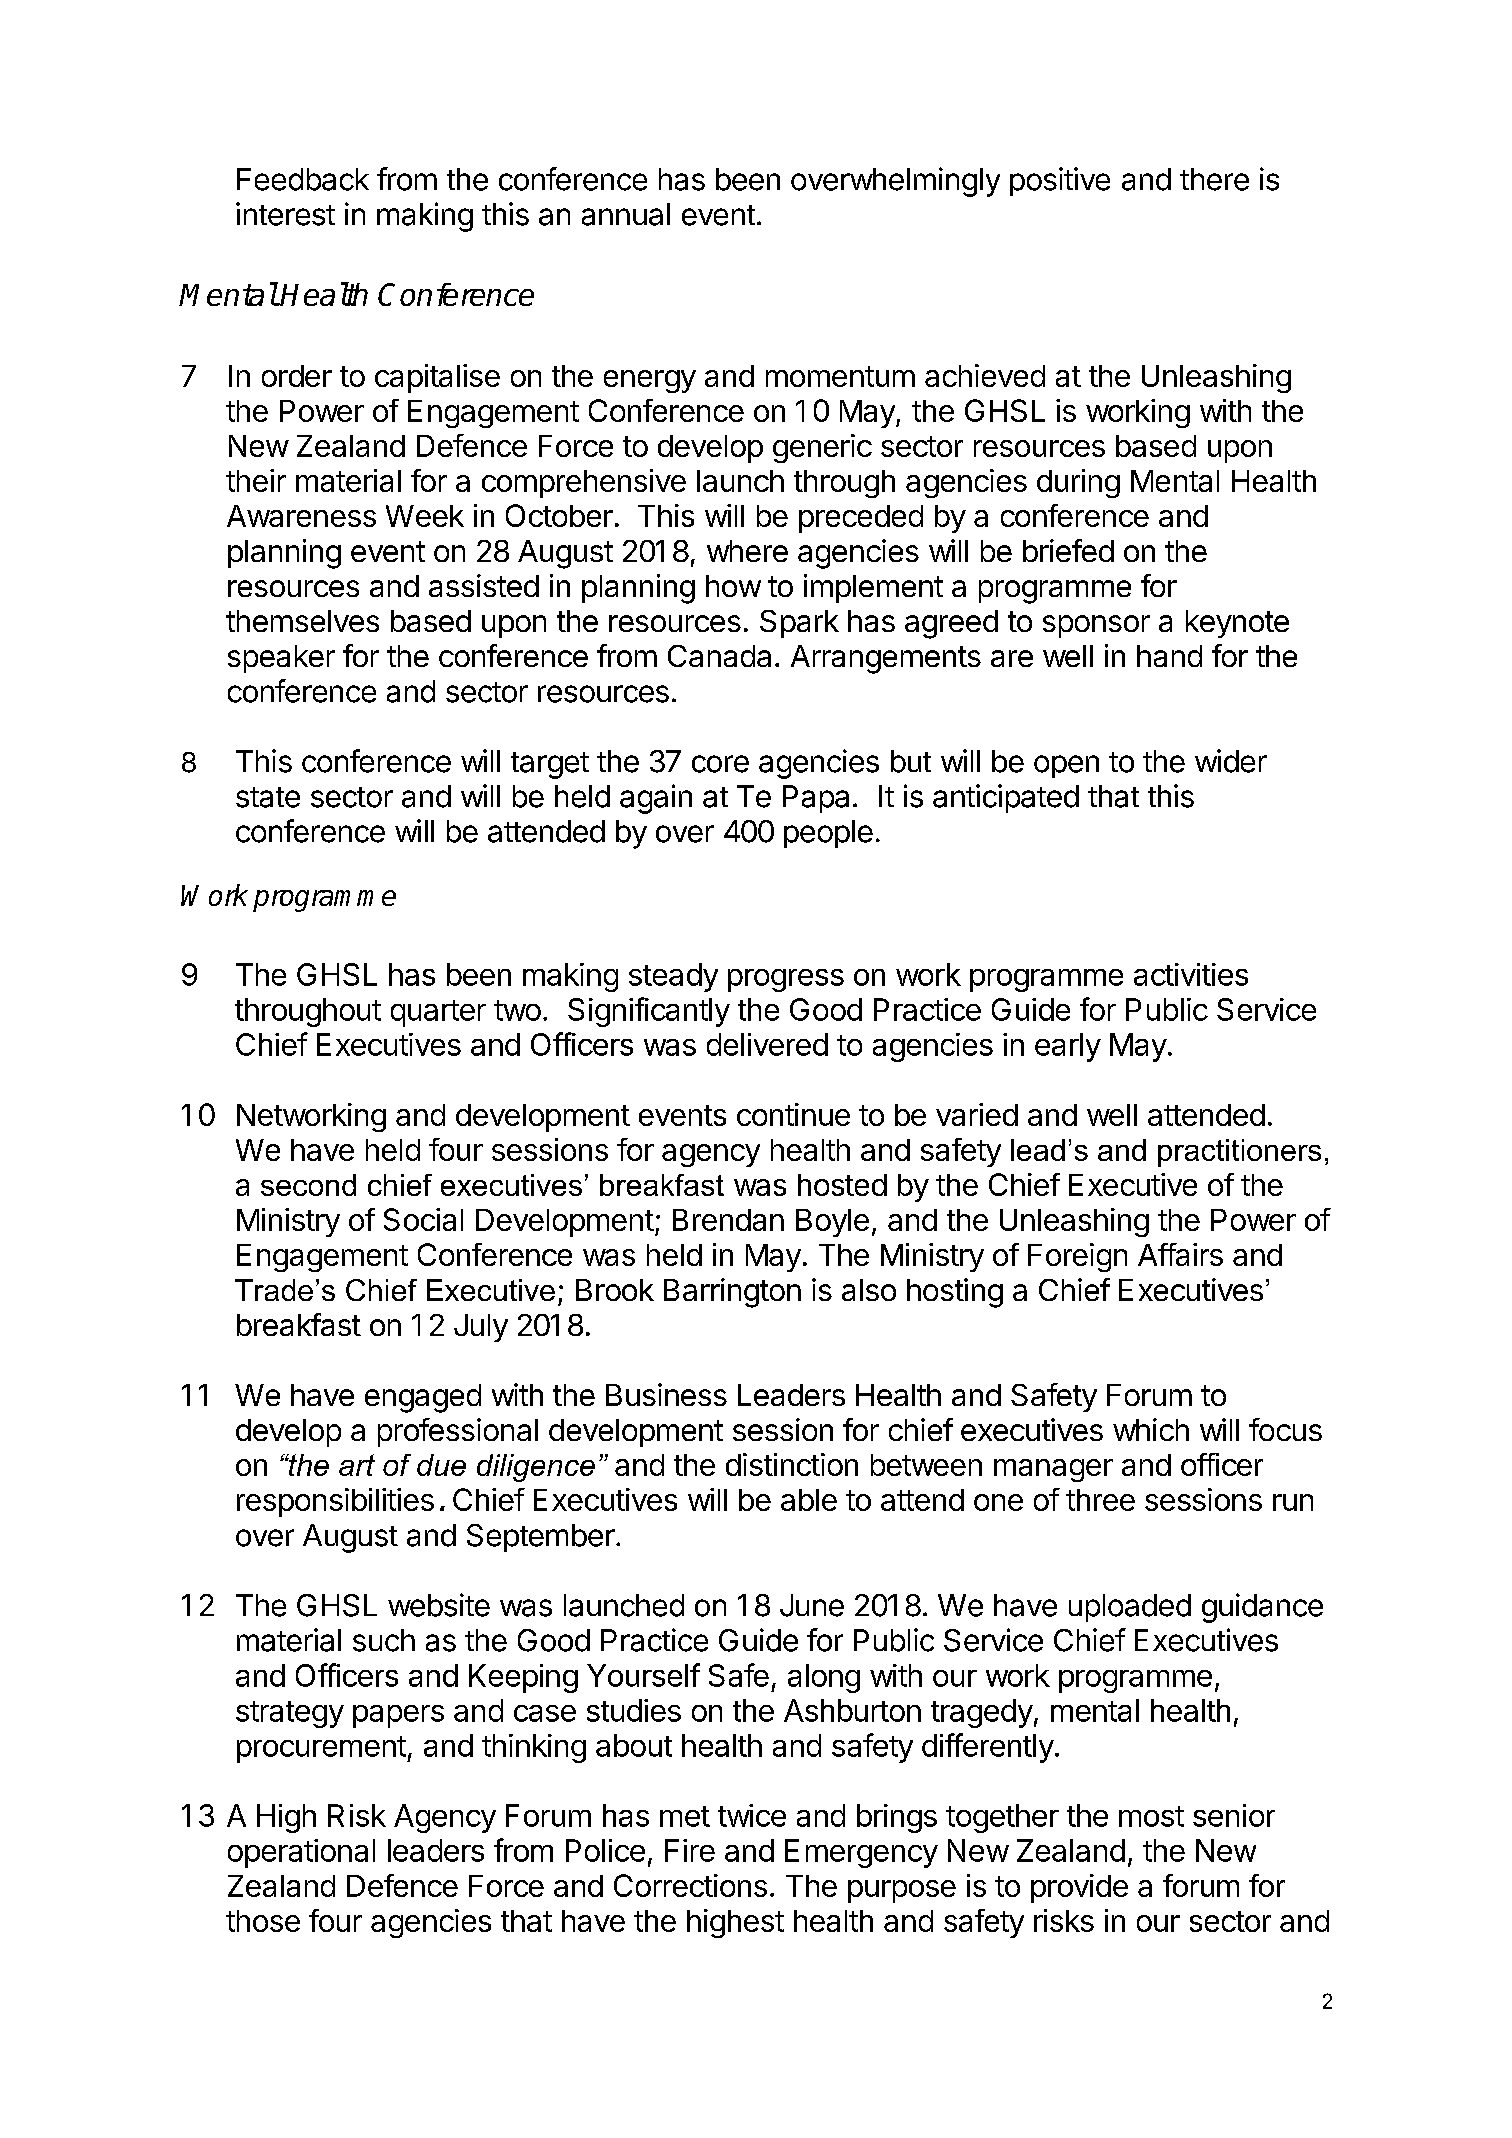 This document has height=2138, width=1512. I want to click on there, so click(1214, 179).
